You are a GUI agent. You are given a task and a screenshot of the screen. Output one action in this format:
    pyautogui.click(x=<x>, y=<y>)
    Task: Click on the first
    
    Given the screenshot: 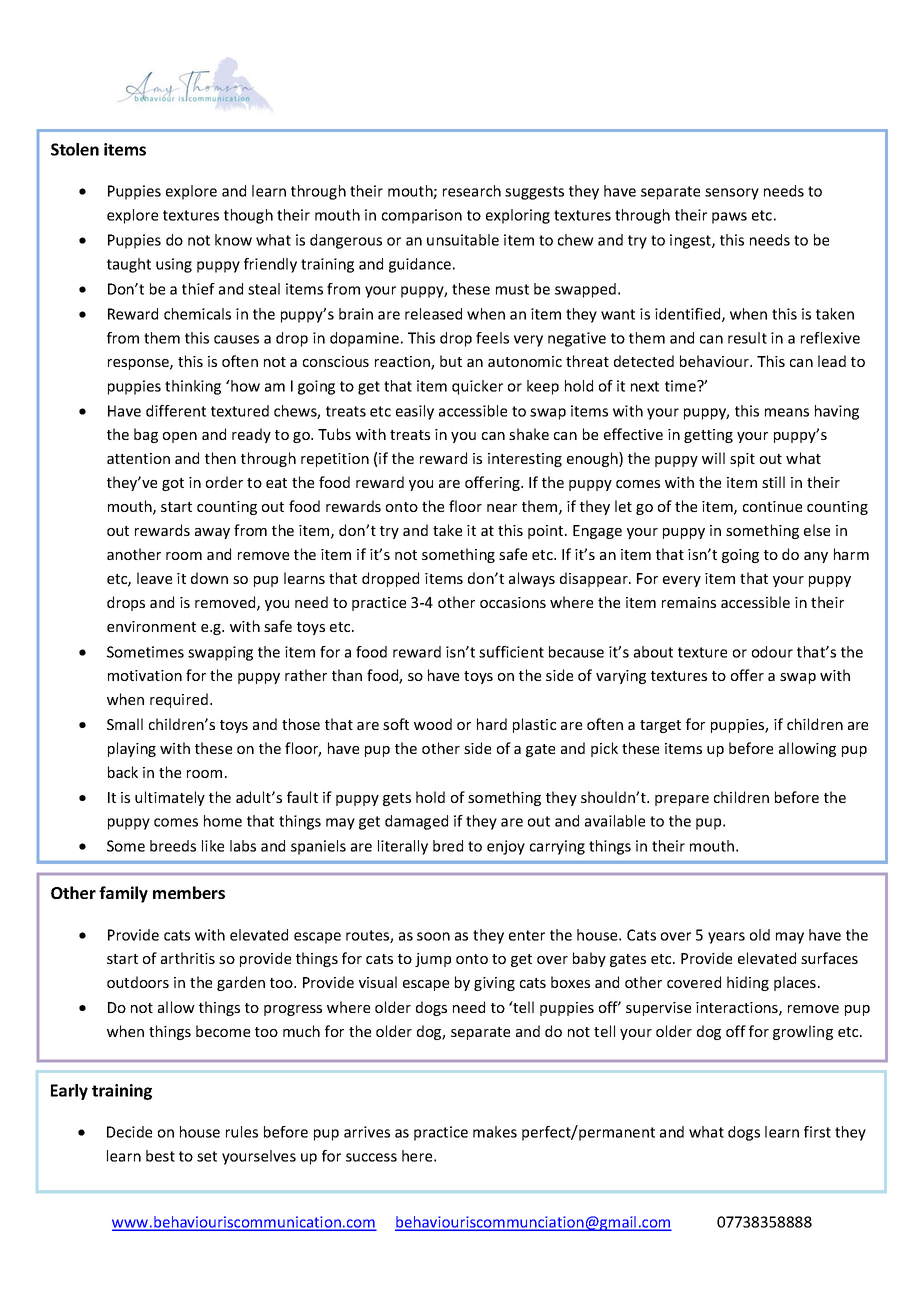 What is the action you would take?
    pyautogui.click(x=817, y=1132)
